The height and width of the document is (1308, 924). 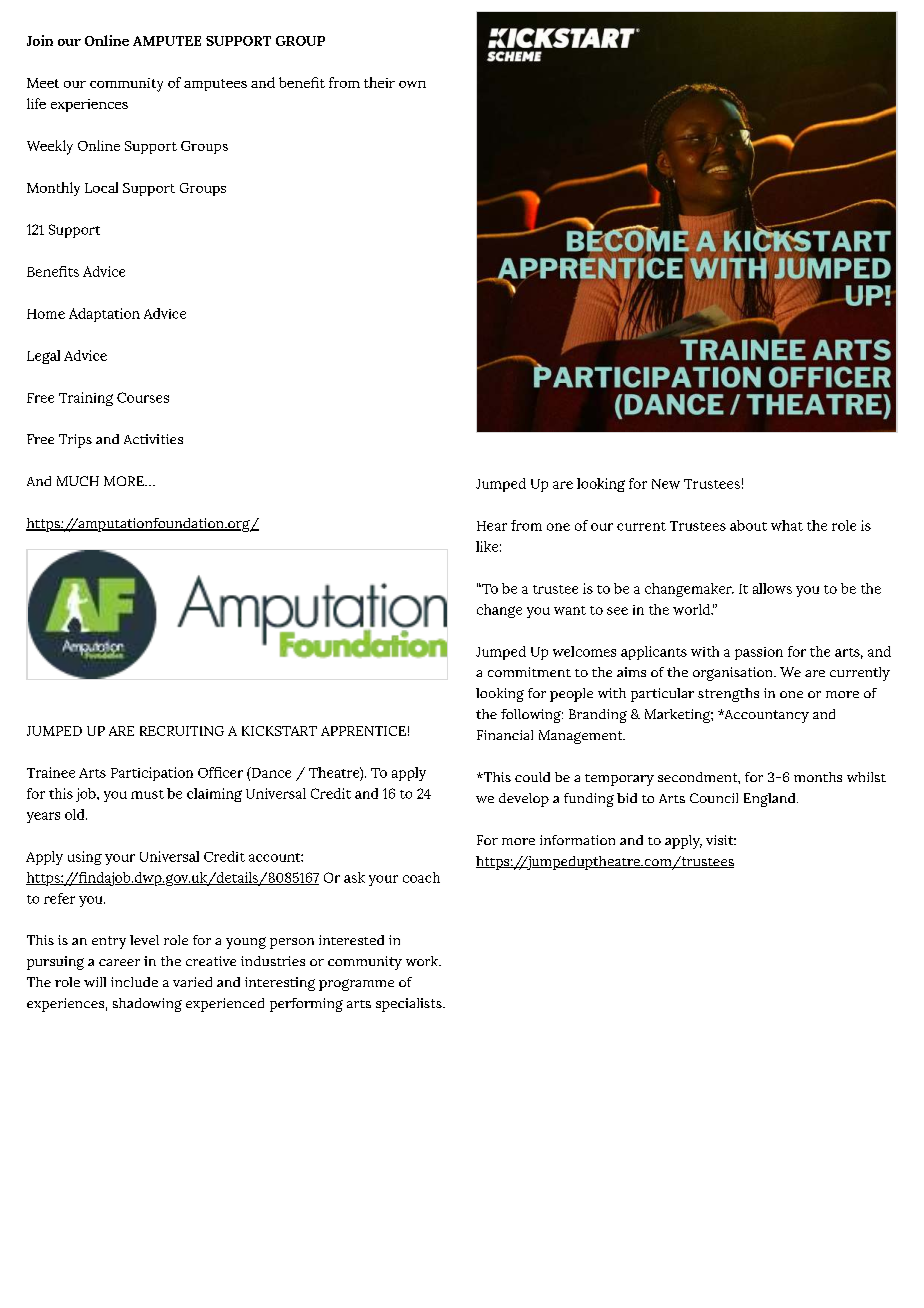 What do you see at coordinates (529, 672) in the document?
I see `commitment` at bounding box center [529, 672].
